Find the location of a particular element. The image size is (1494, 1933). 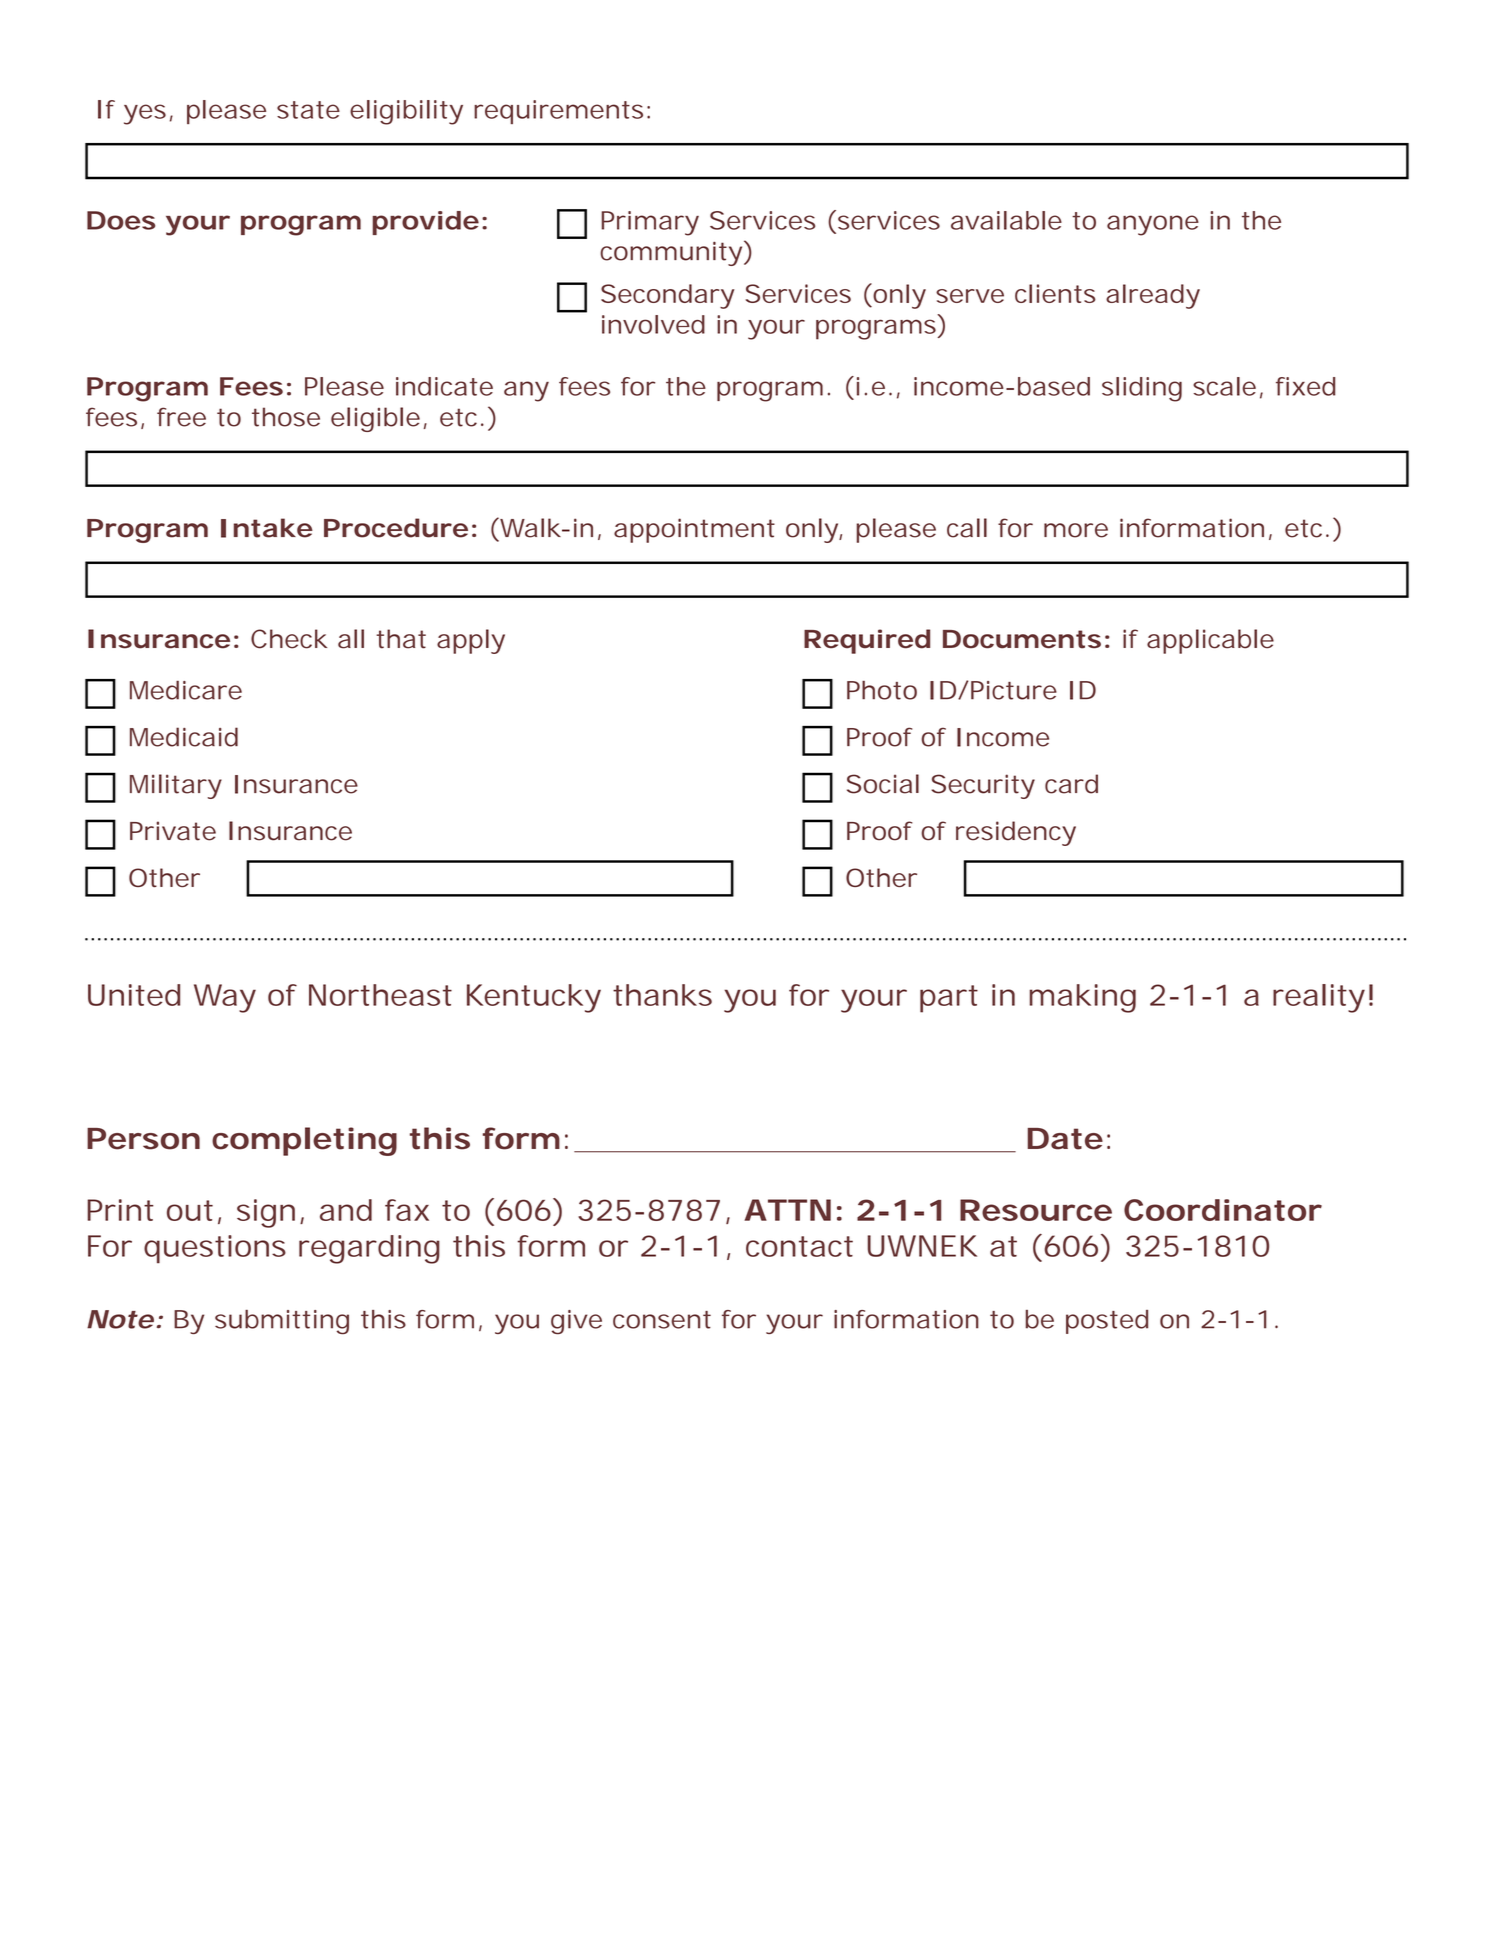

anyone is located at coordinates (1153, 225).
